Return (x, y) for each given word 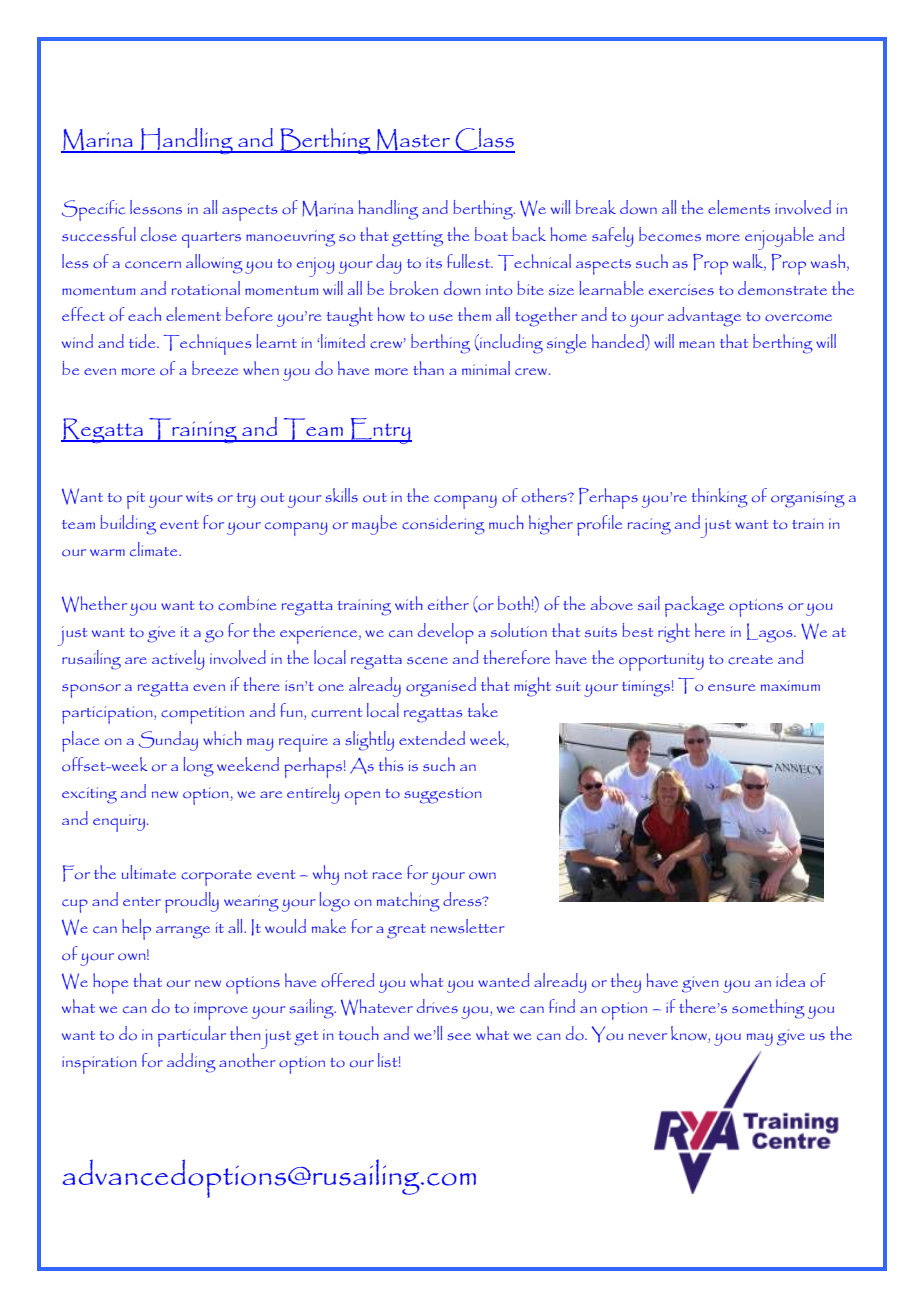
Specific (93, 210)
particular (192, 1036)
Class (484, 140)
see (459, 1036)
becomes (670, 234)
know (690, 1034)
